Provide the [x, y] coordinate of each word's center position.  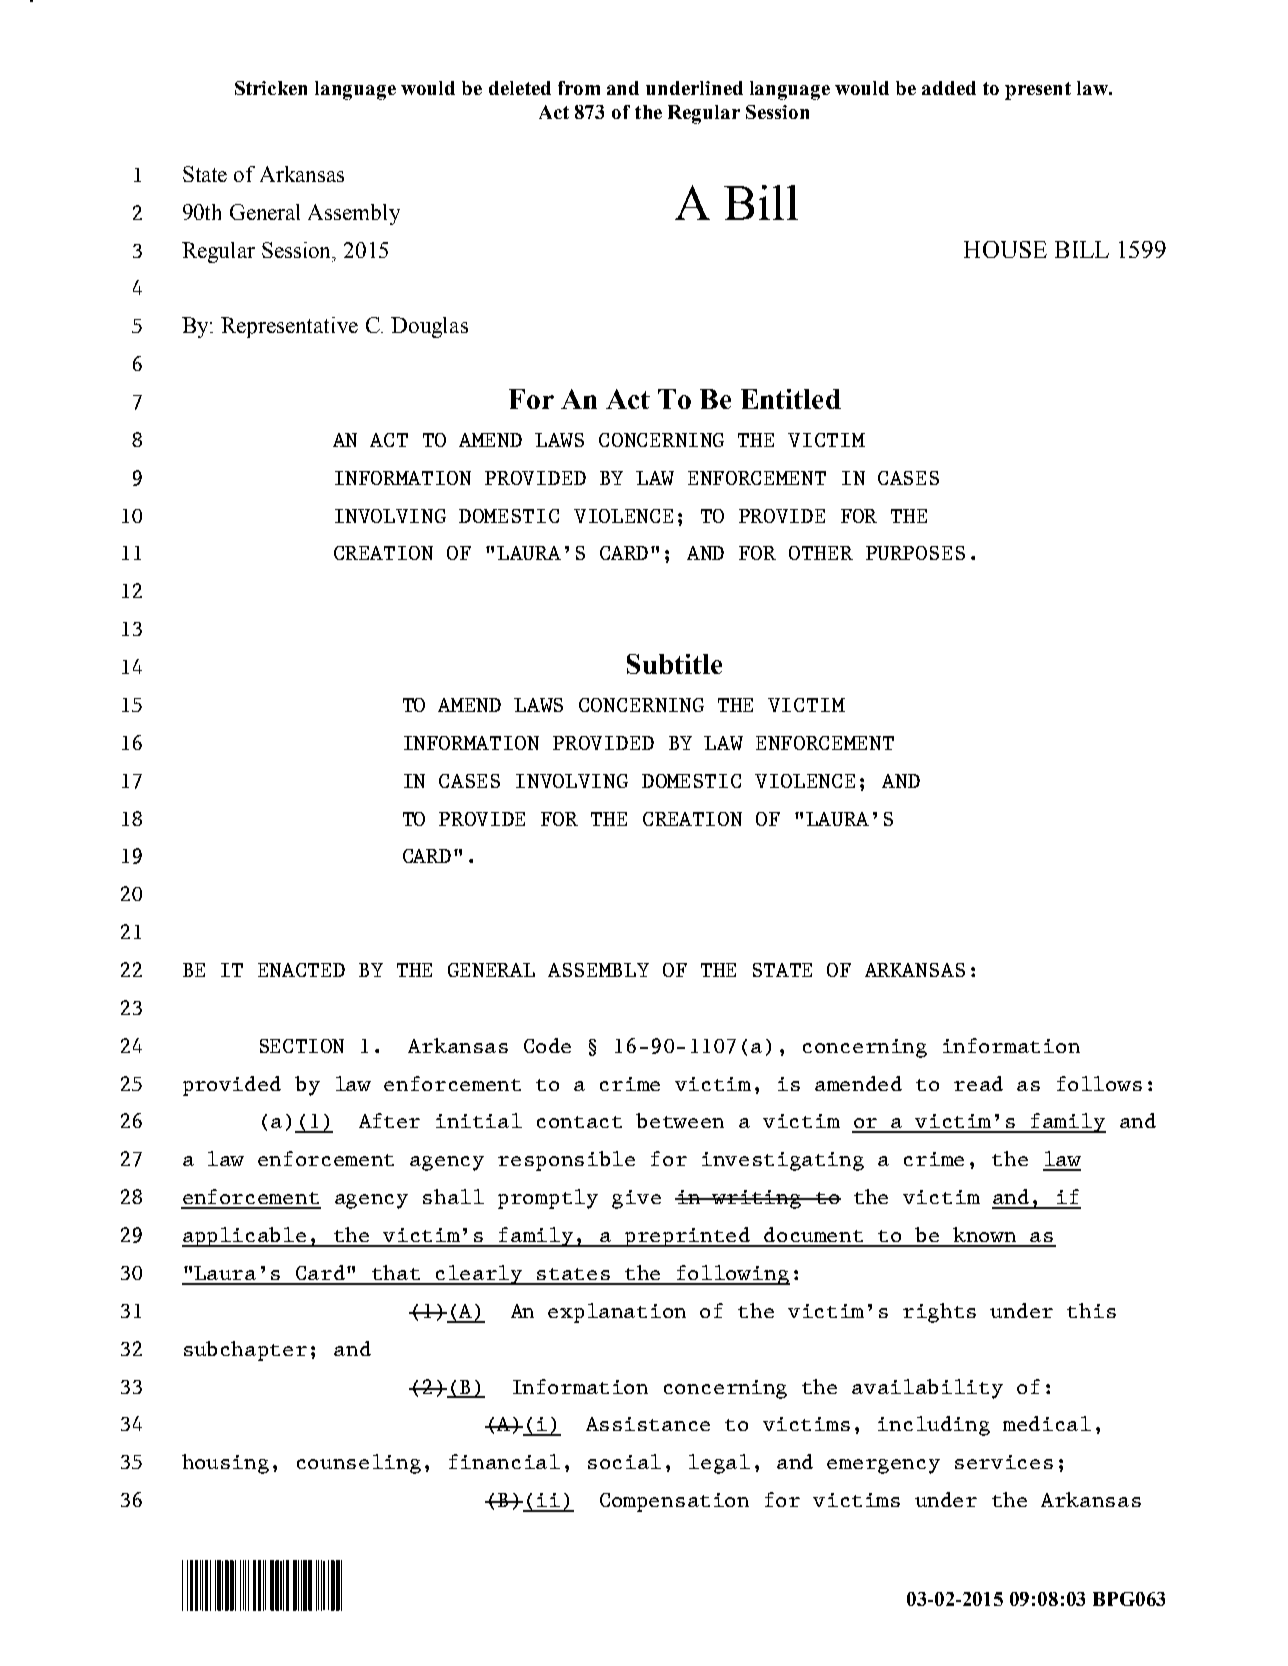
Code [547, 1045]
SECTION [302, 1046]
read [978, 1083]
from [579, 88]
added [949, 88]
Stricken [271, 88]
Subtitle [674, 664]
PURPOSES [915, 553]
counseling [359, 1464]
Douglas [429, 327]
